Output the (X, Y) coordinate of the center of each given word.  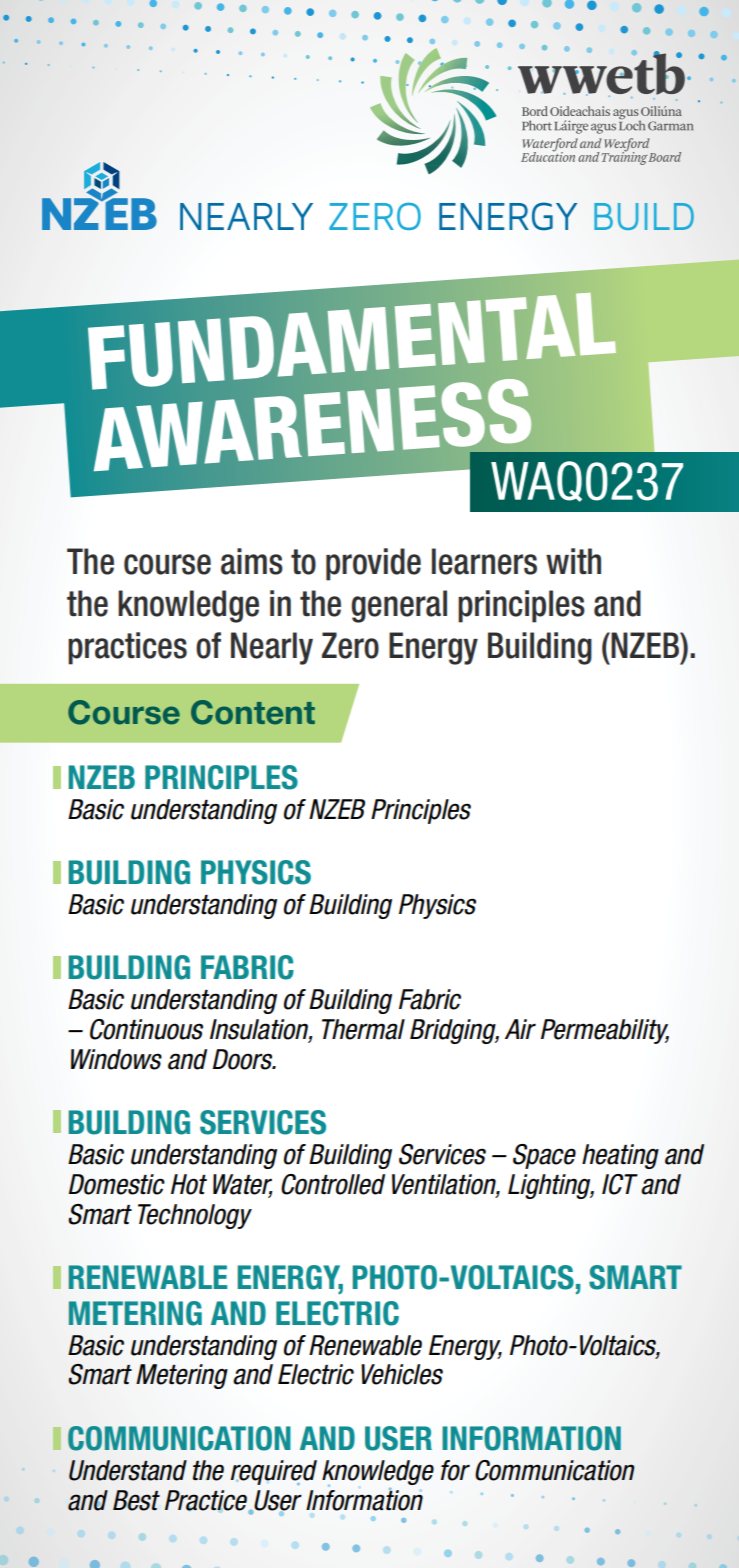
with (573, 561)
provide (373, 564)
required (274, 1472)
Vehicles (402, 1374)
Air (520, 1029)
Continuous (146, 1029)
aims (252, 561)
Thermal (363, 1029)
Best (136, 1500)
